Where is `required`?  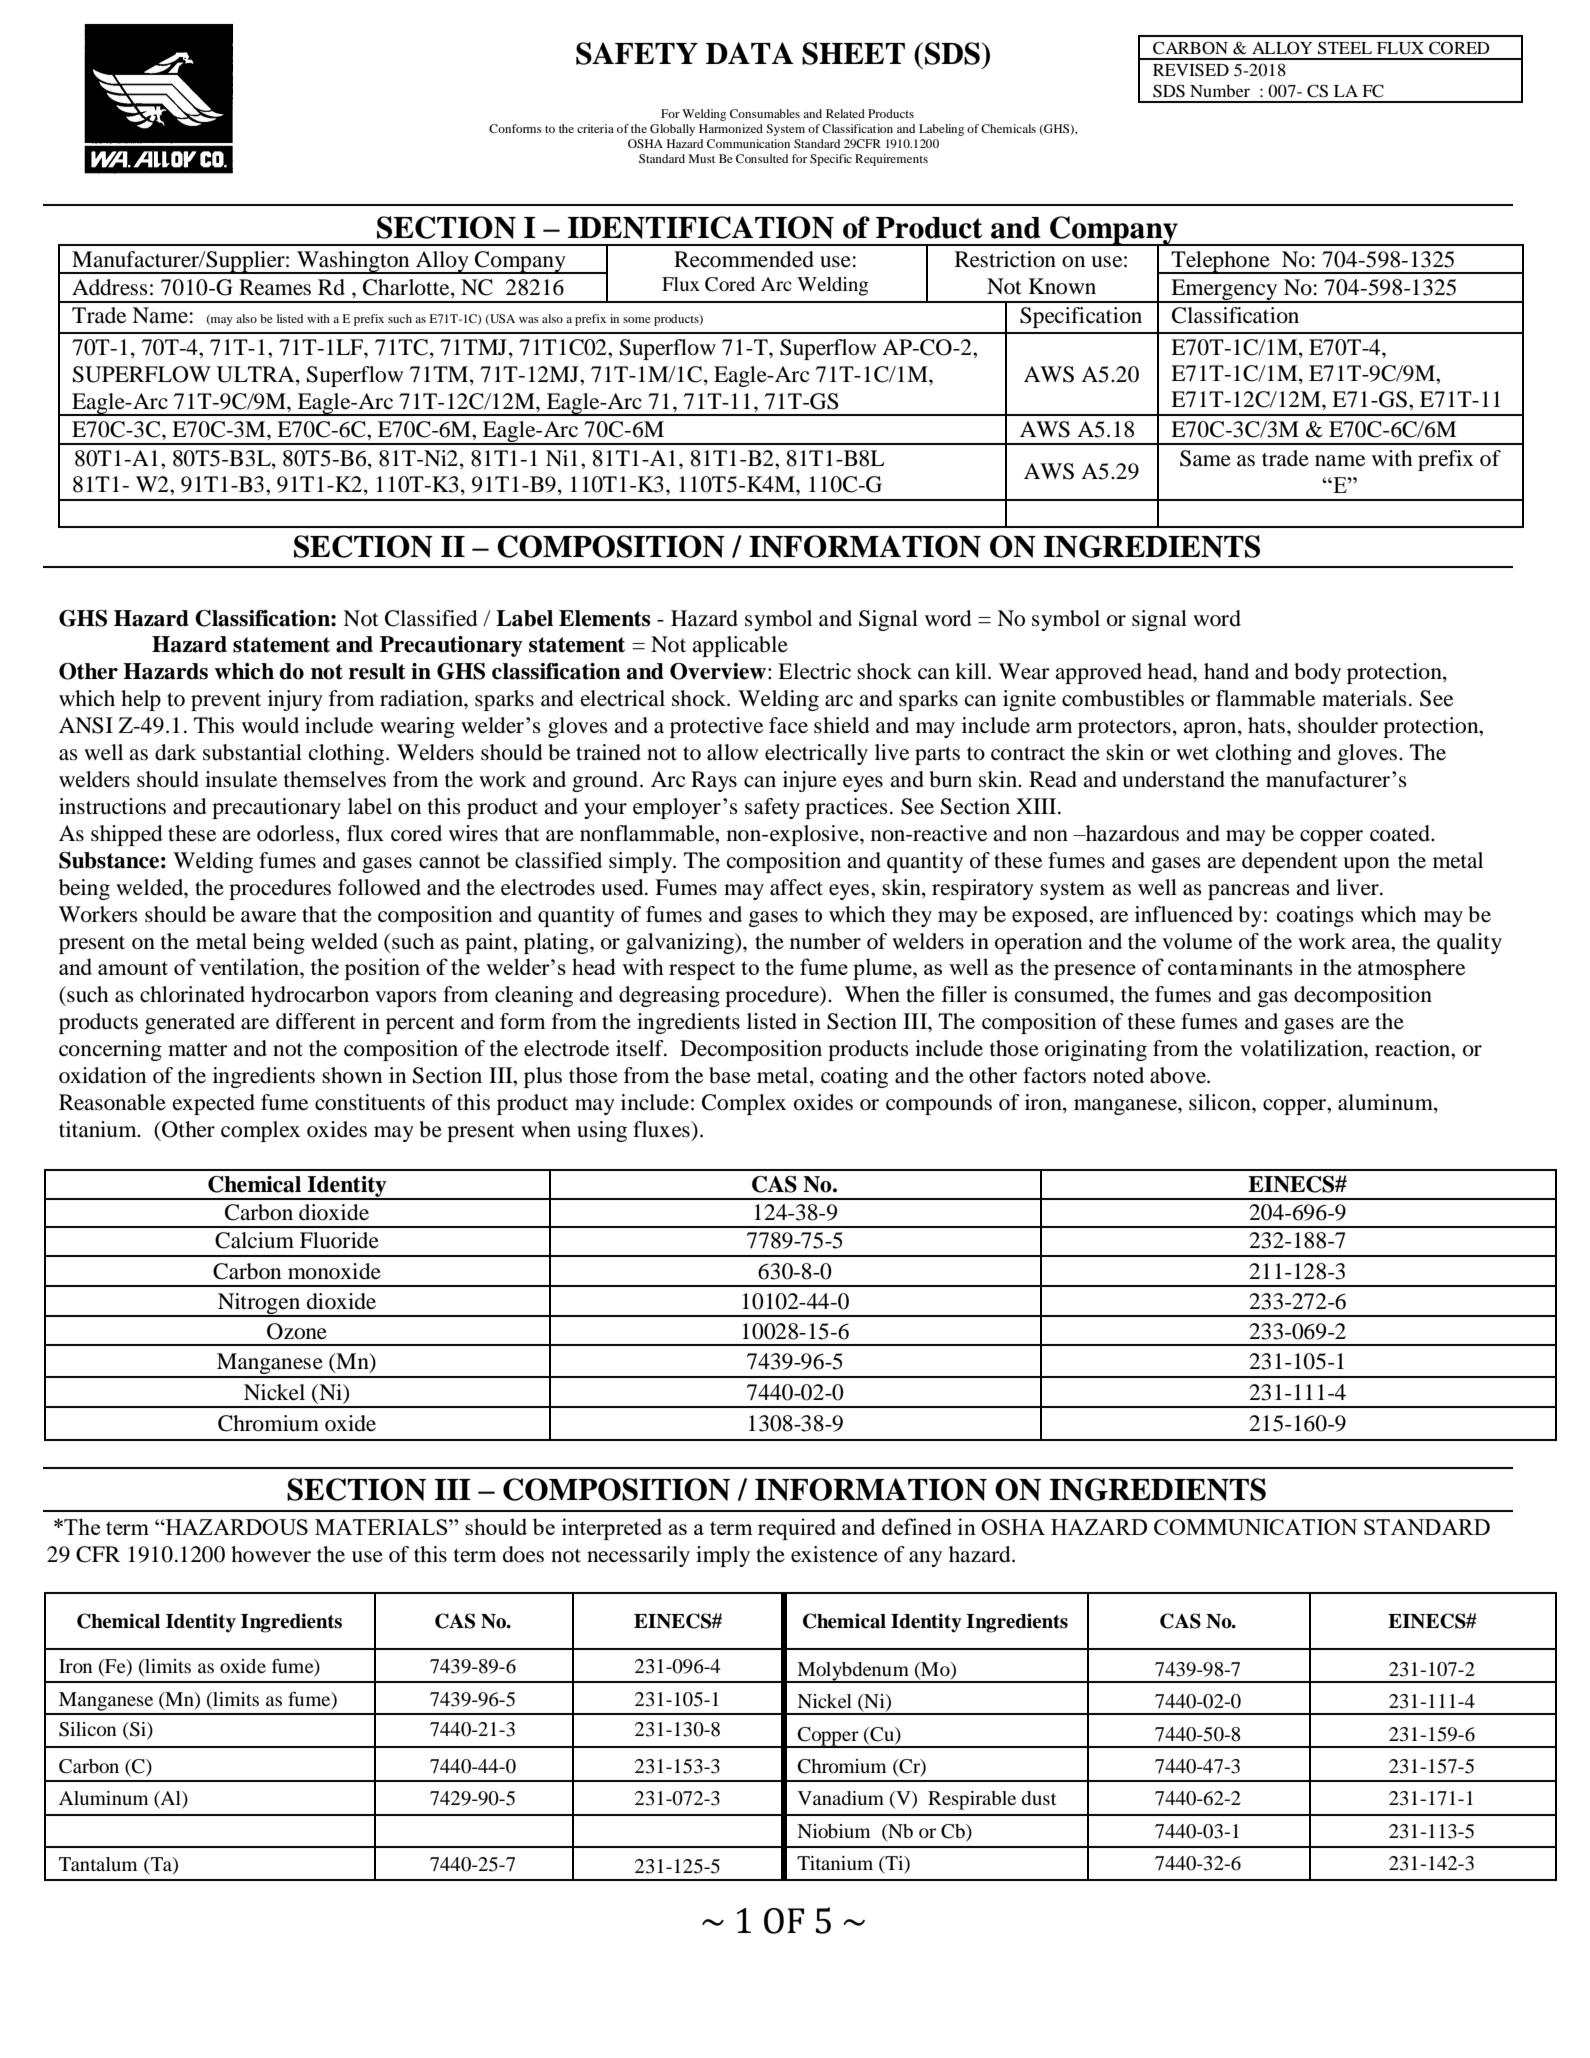
required is located at coordinates (797, 1529).
